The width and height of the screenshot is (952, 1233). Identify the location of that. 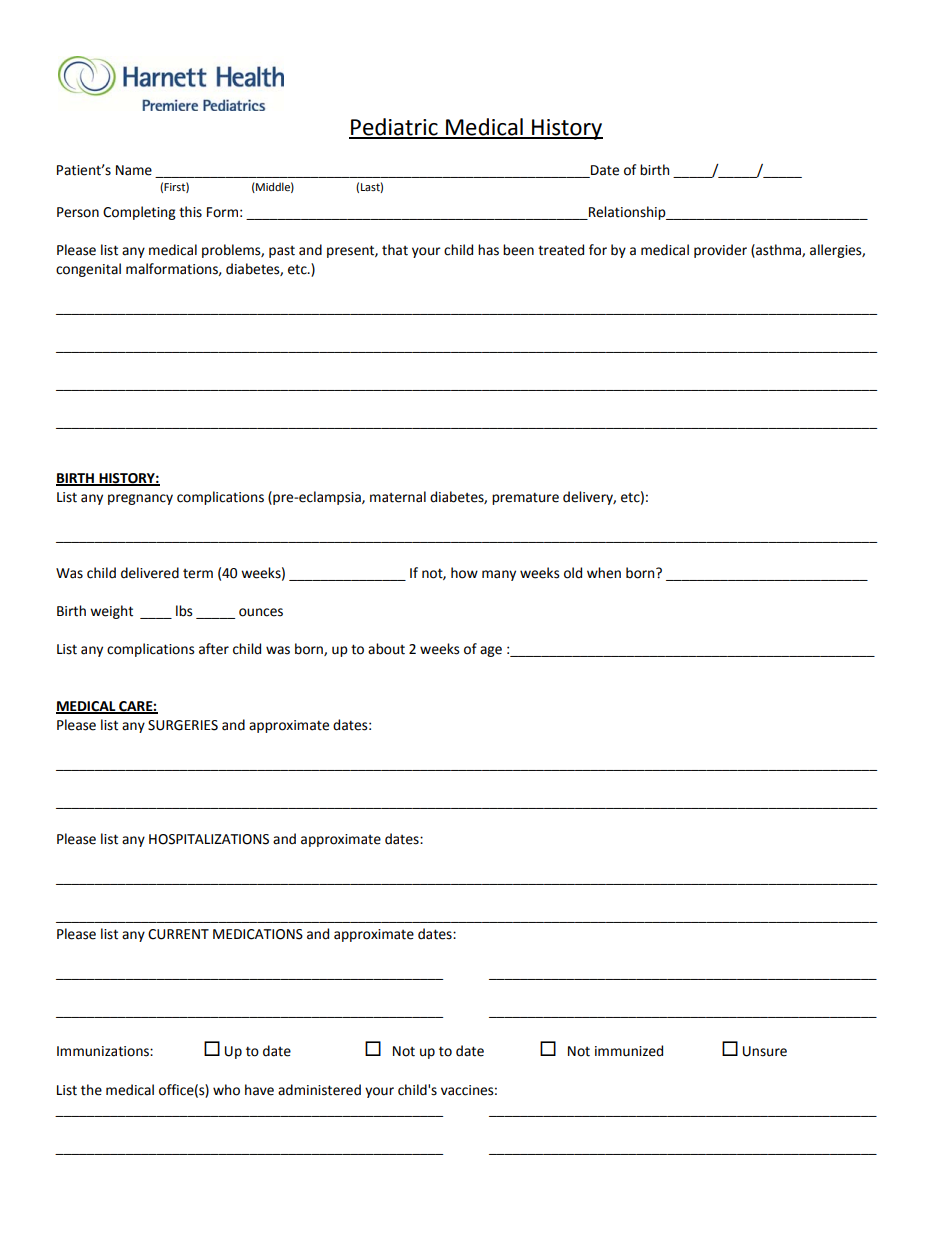
(395, 250).
